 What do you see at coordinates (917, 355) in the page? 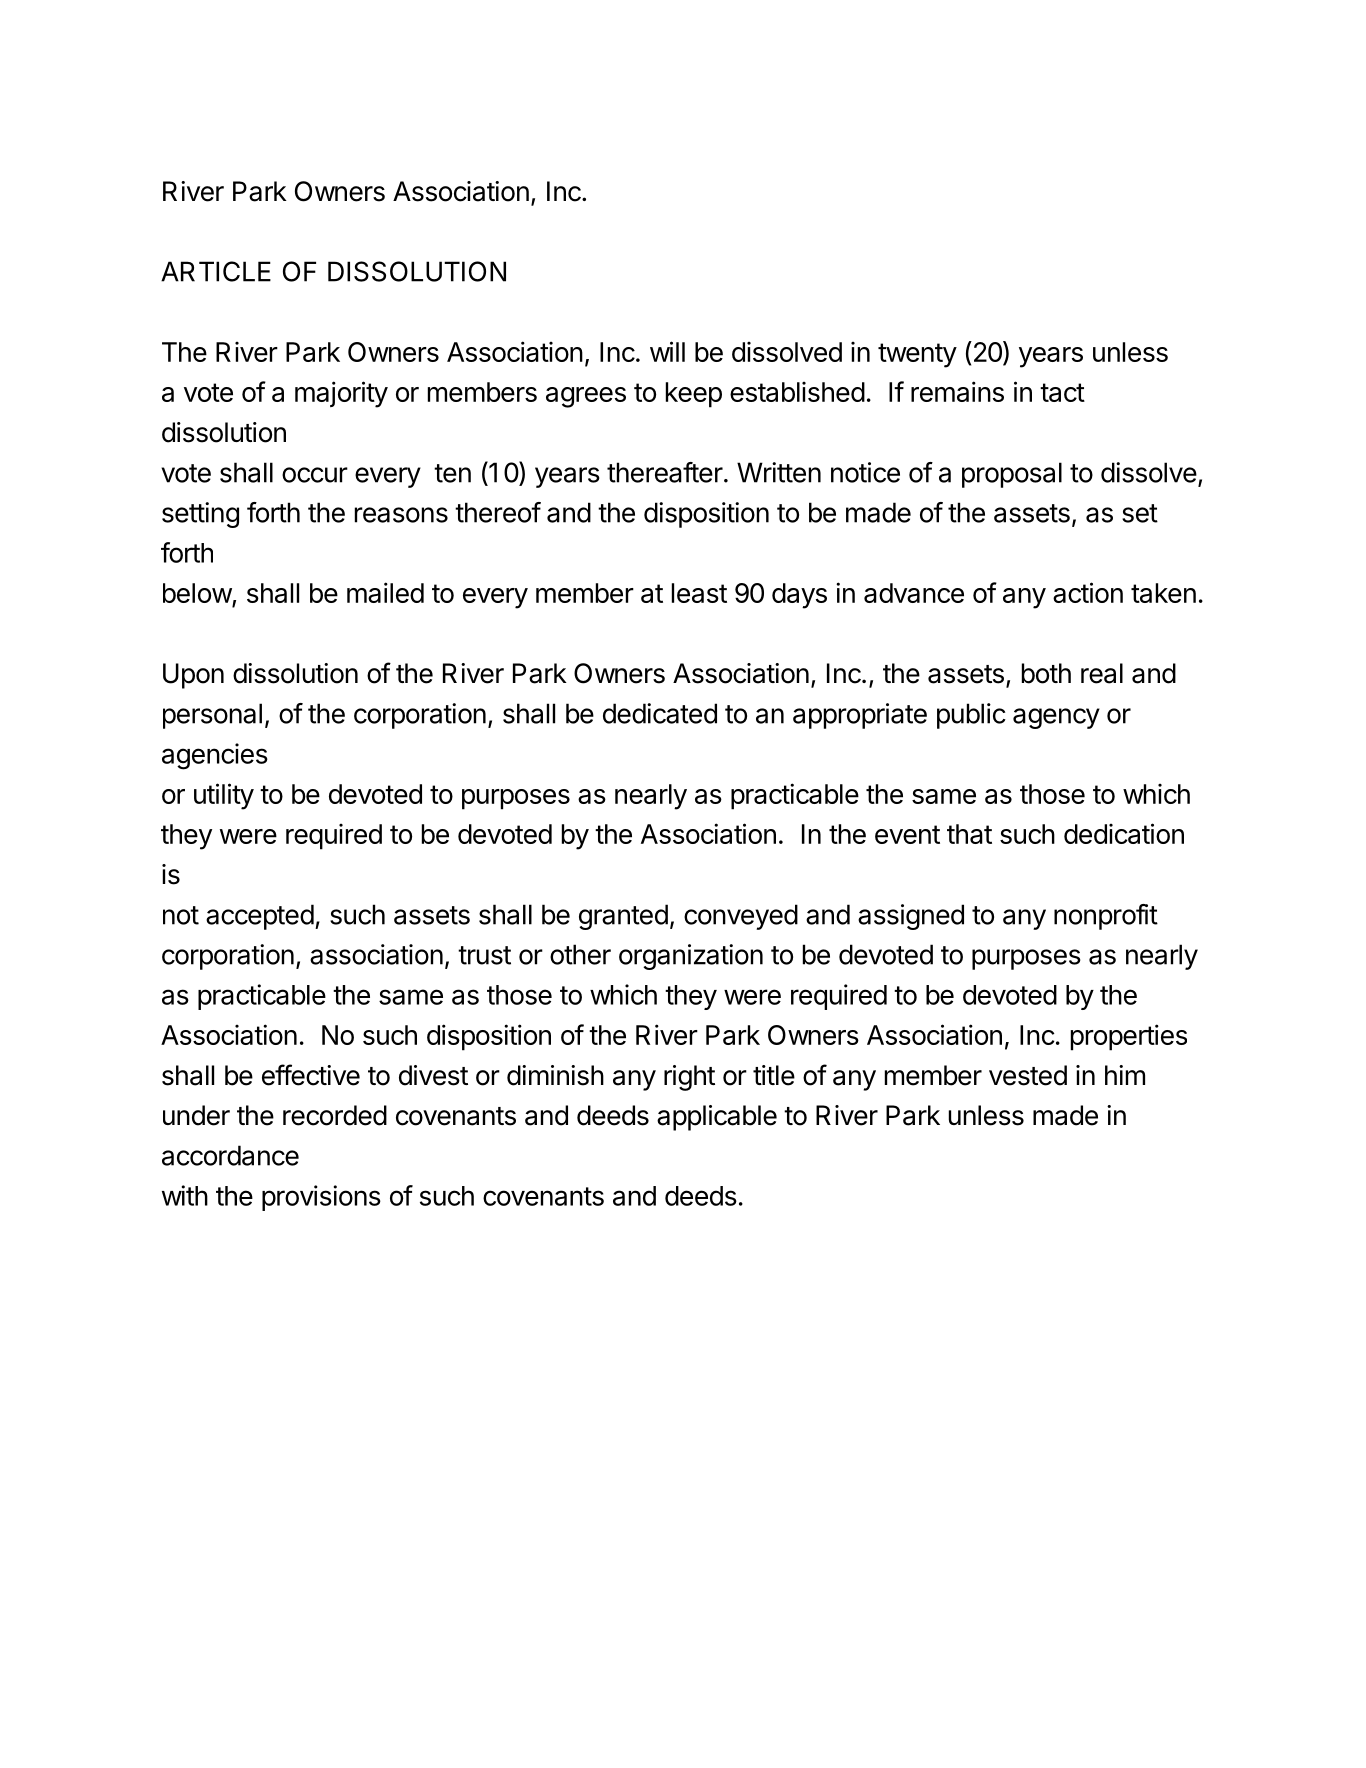
I see `twenty` at bounding box center [917, 355].
